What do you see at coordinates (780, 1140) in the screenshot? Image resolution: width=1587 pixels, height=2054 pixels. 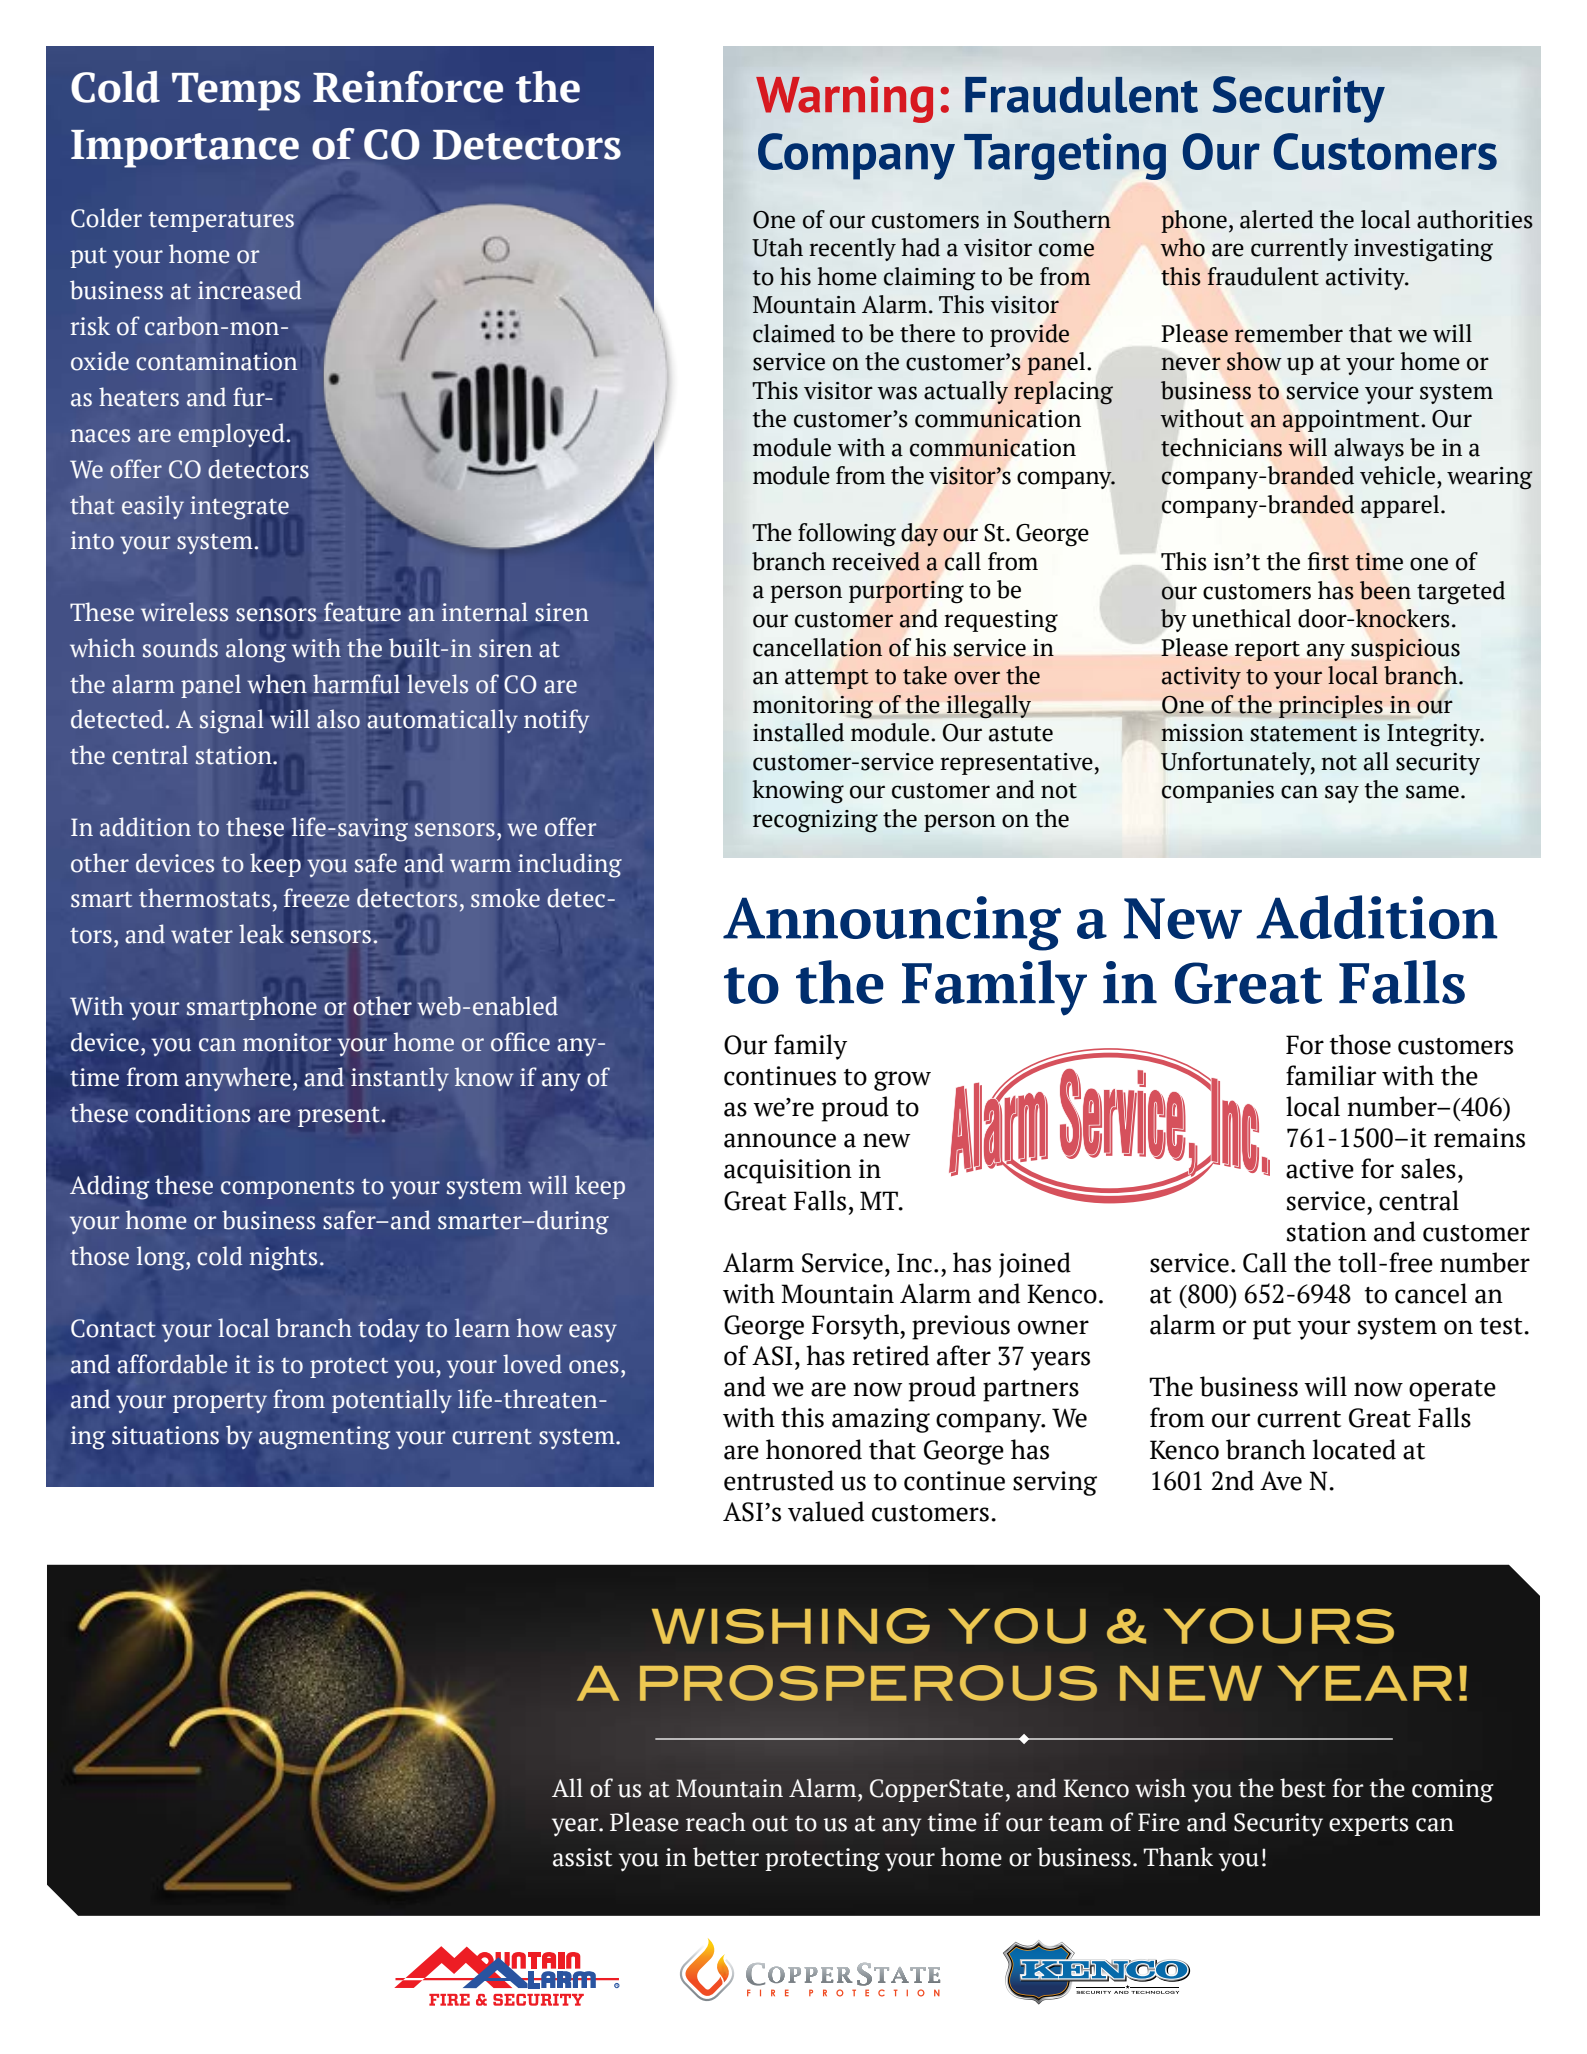 I see `announce` at bounding box center [780, 1140].
